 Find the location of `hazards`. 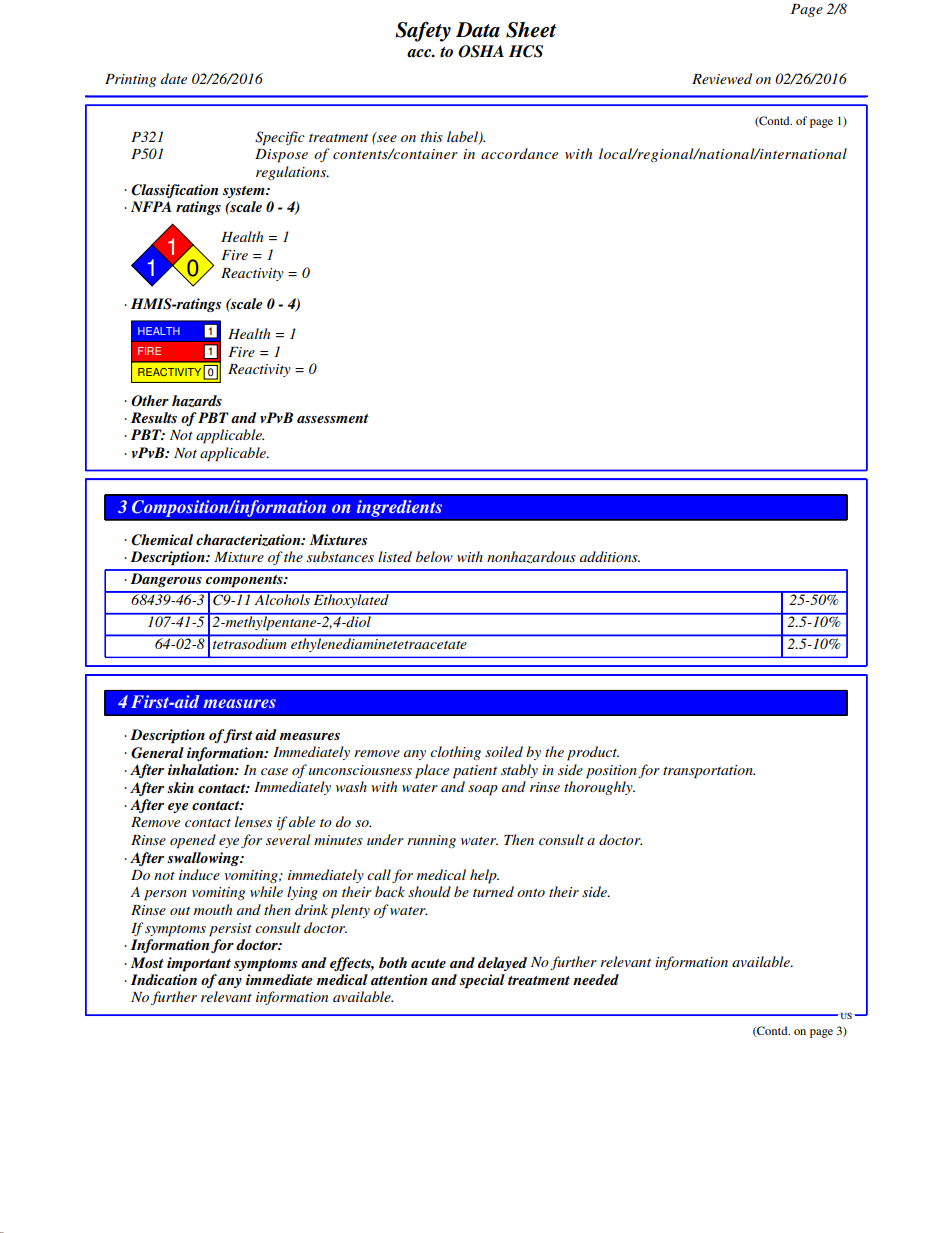

hazards is located at coordinates (197, 401).
